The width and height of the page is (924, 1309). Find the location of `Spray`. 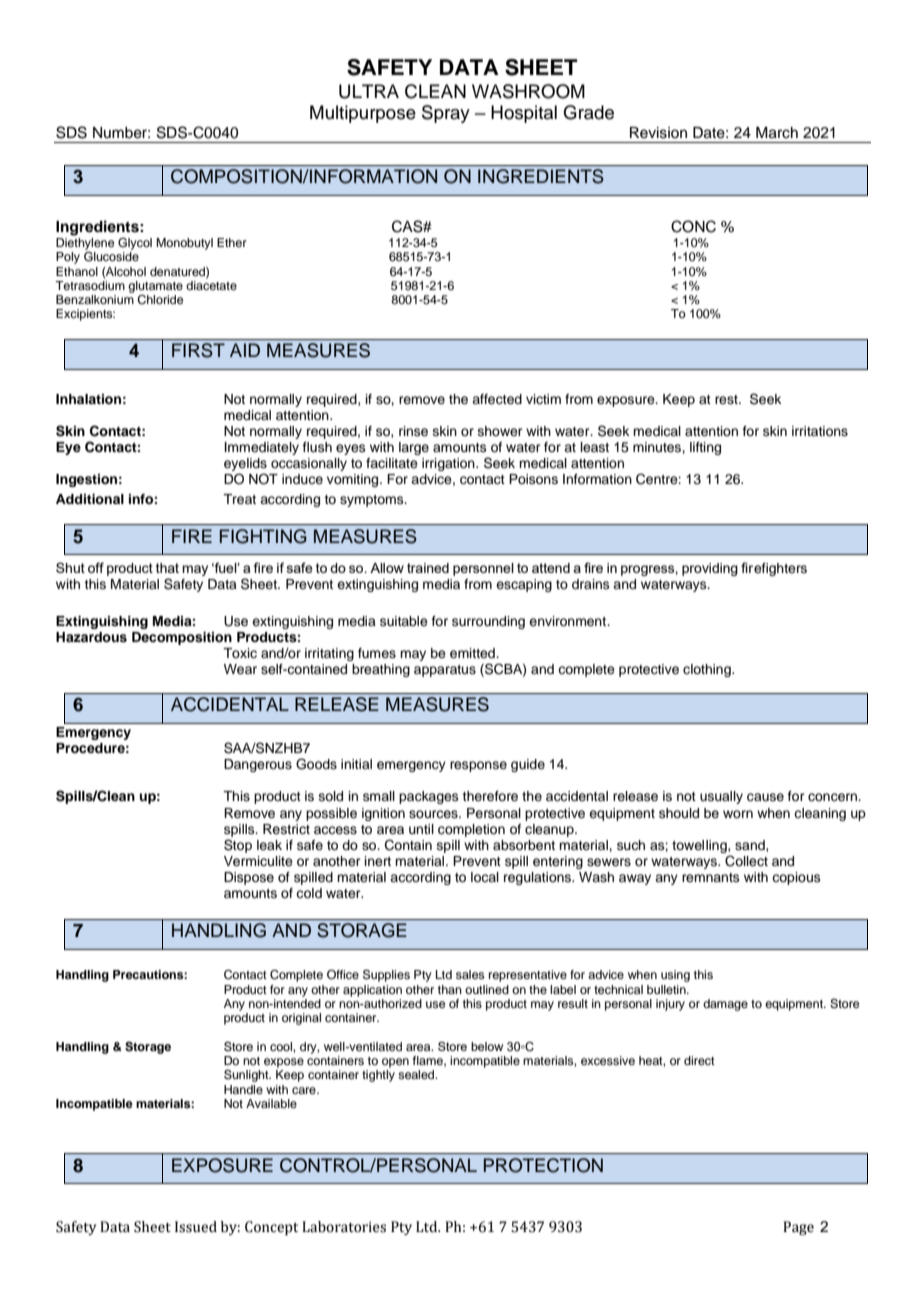

Spray is located at coordinates (446, 114).
